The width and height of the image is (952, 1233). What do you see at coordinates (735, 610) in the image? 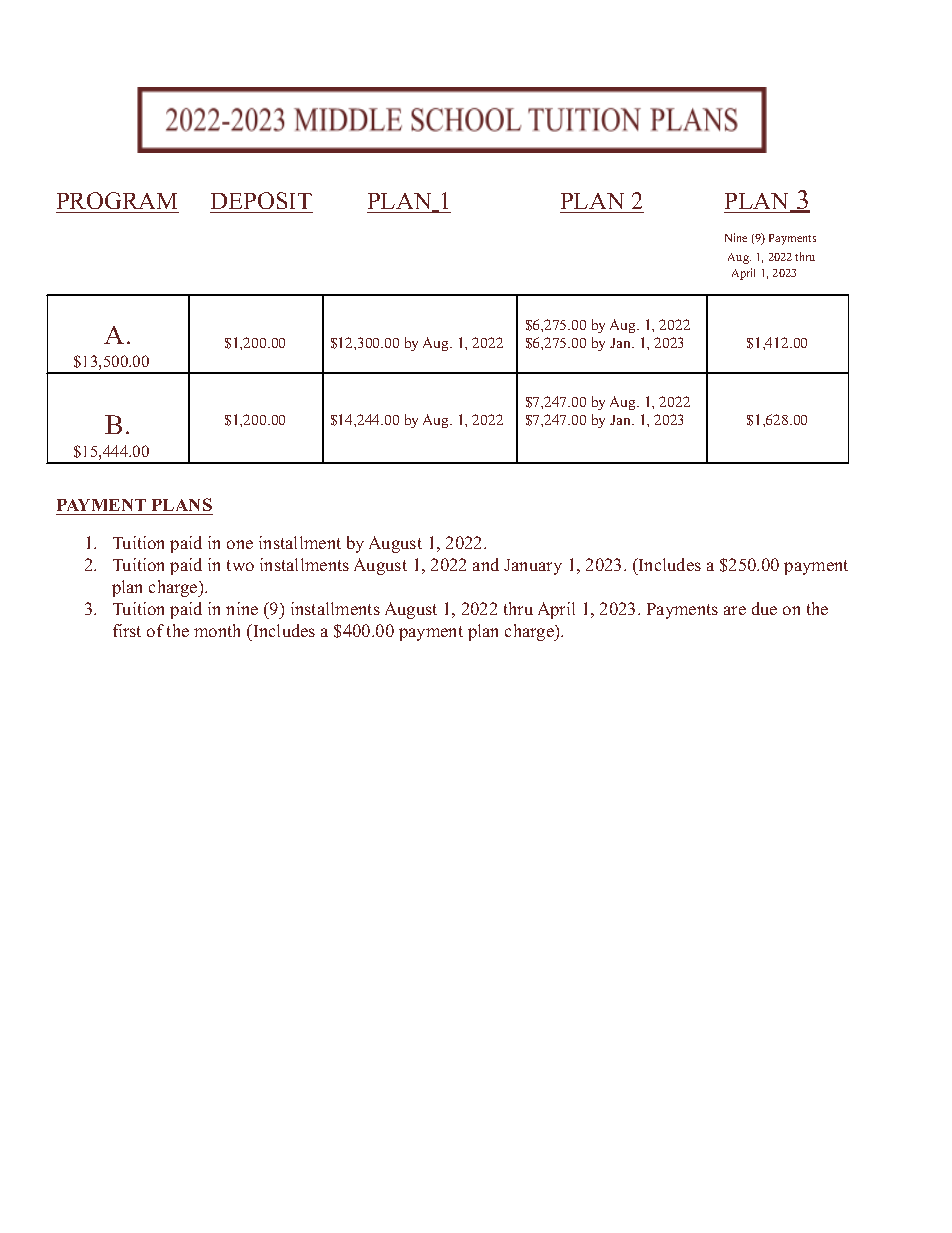
I see `are` at bounding box center [735, 610].
